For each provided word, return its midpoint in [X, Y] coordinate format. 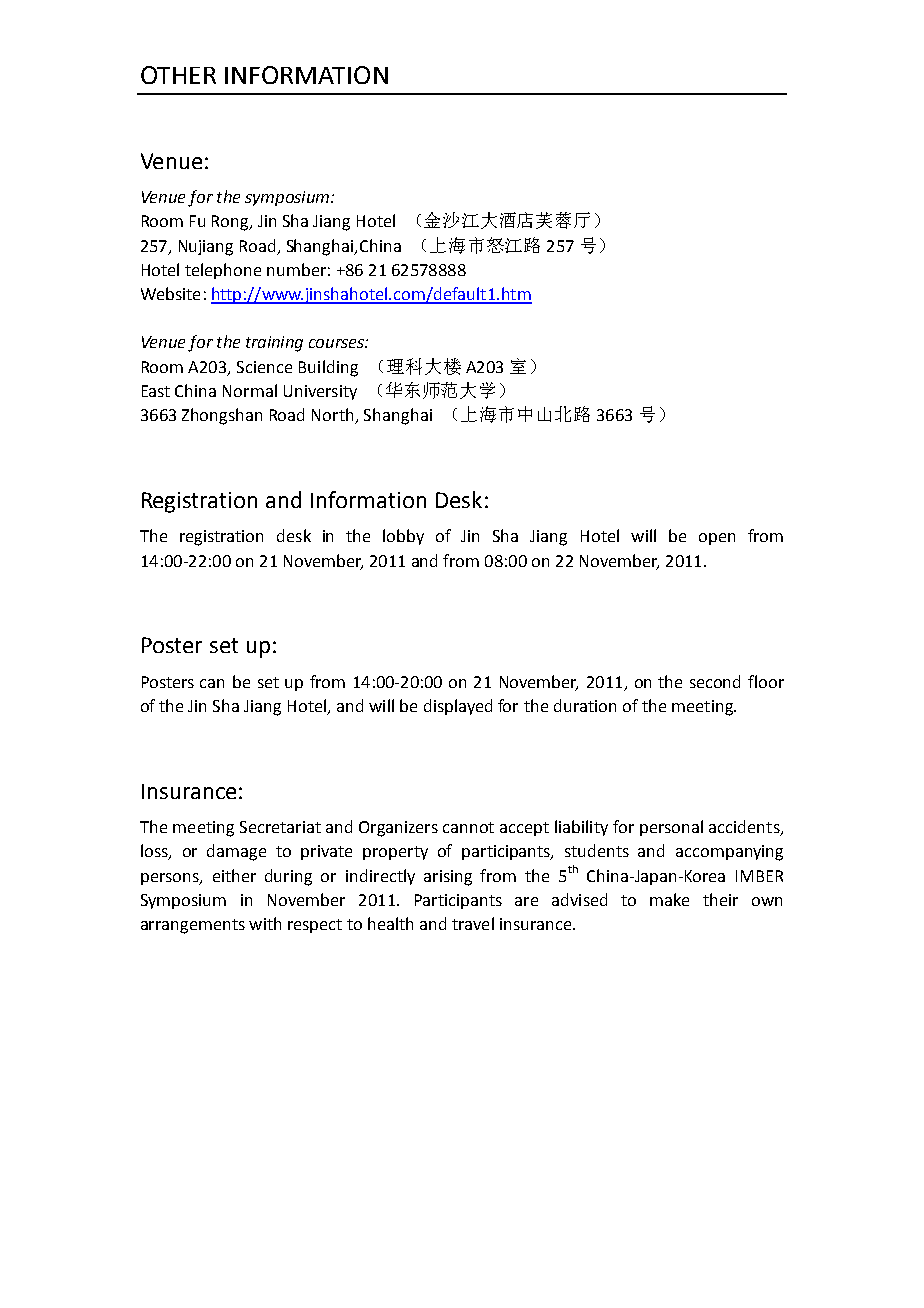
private [326, 852]
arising [448, 878]
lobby [403, 537]
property [395, 853]
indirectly [380, 877]
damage [236, 852]
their [720, 899]
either [234, 875]
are [526, 901]
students [597, 850]
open [717, 539]
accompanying [729, 853]
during [288, 877]
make [669, 899]
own [767, 901]
